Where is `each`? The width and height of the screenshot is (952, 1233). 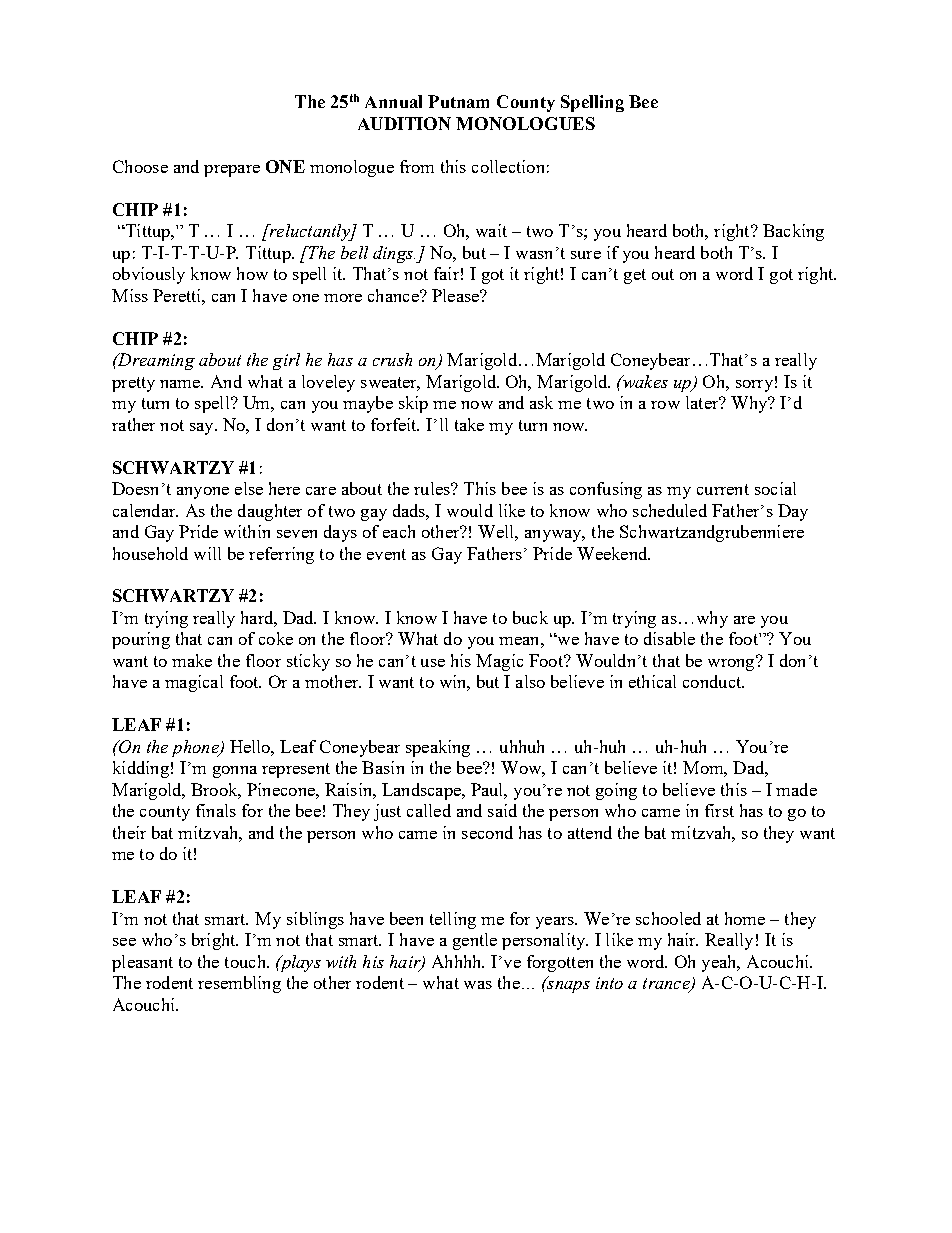
each is located at coordinates (399, 531).
